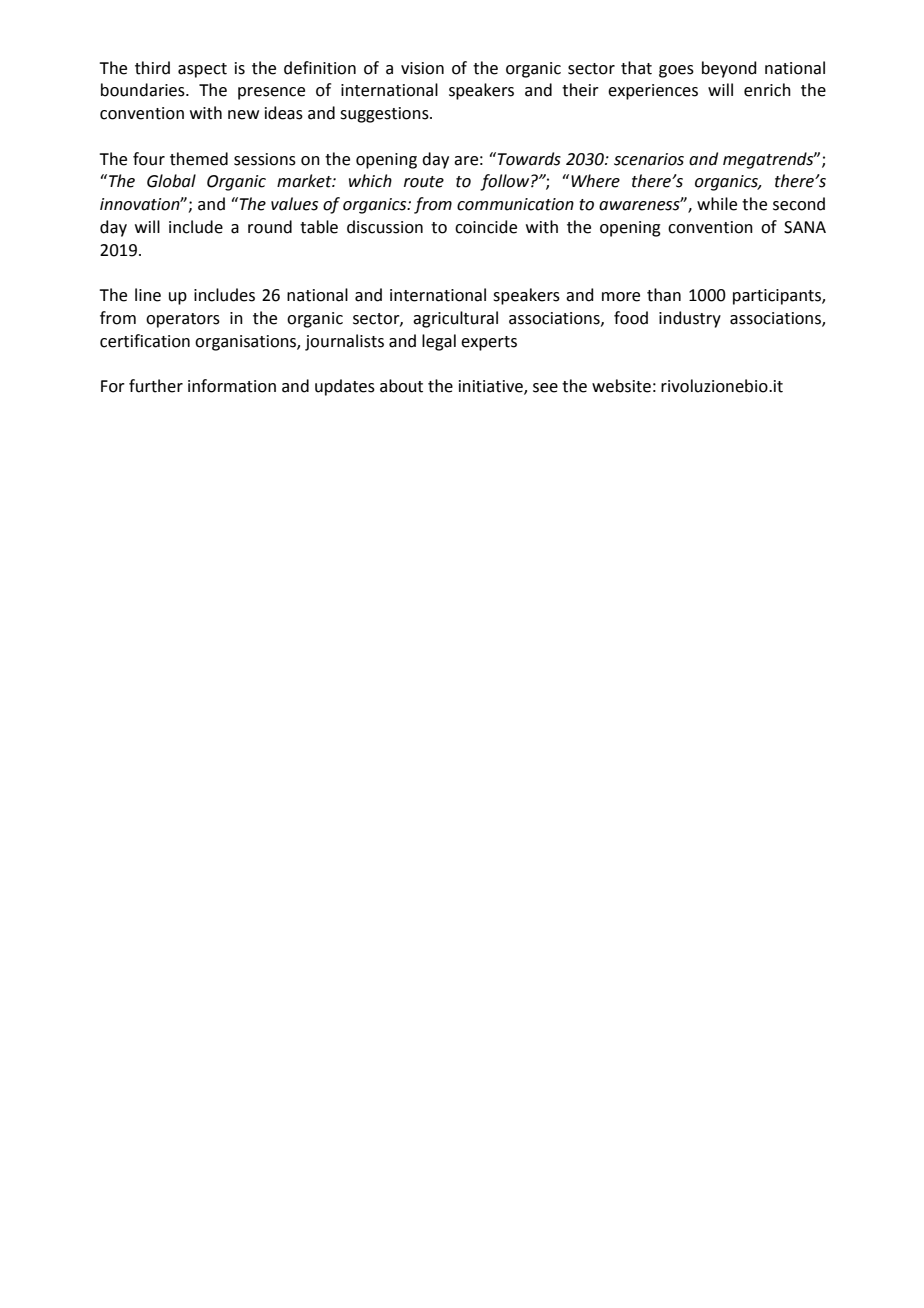 This document has width=924, height=1308. Describe the element at coordinates (455, 319) in the document. I see `agricultural` at that location.
